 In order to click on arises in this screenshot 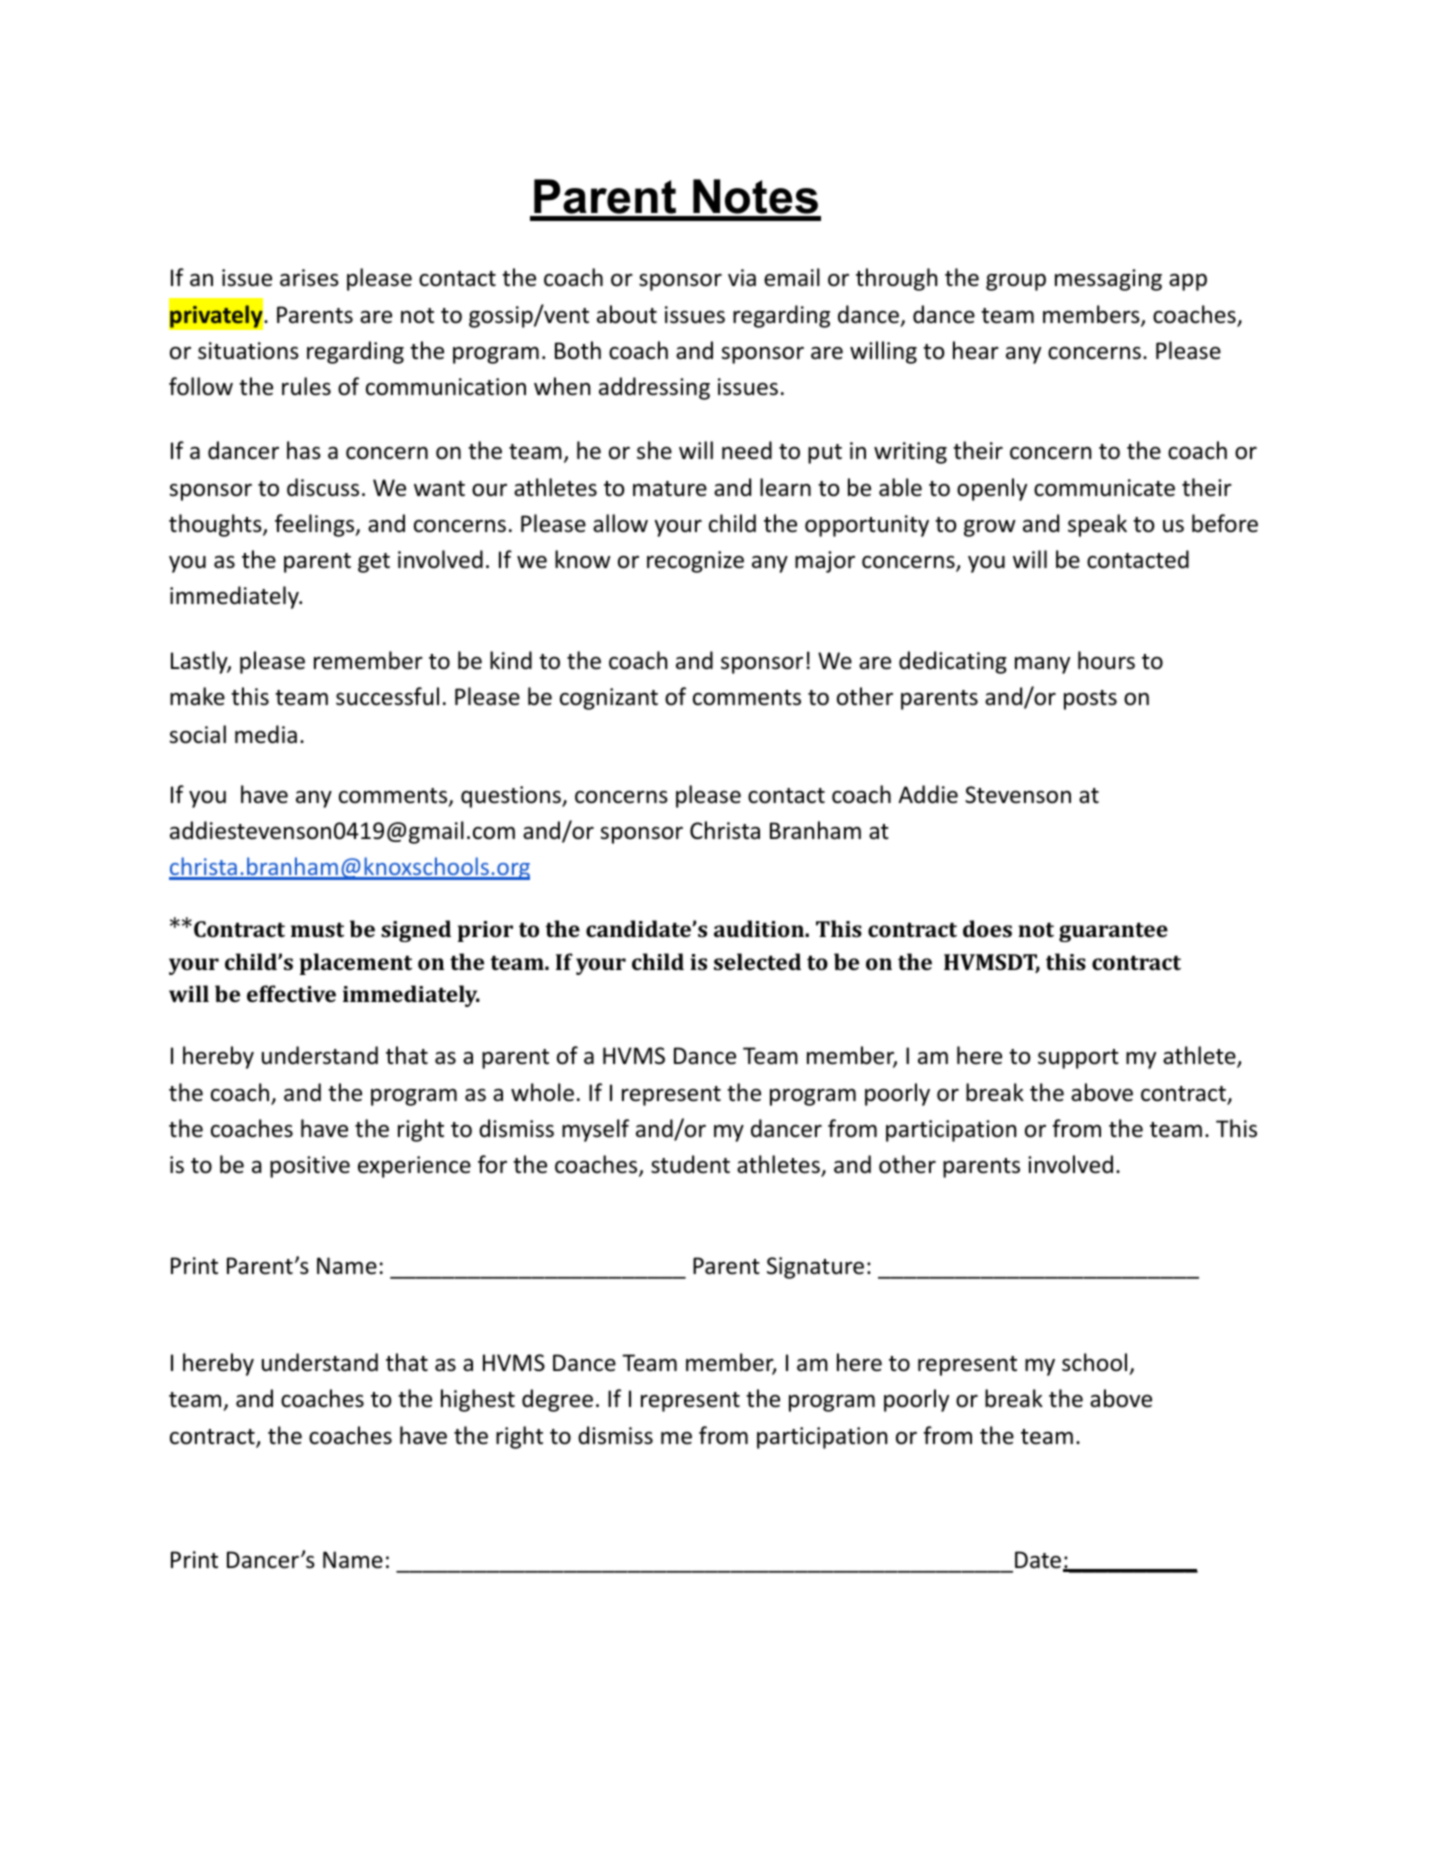, I will do `click(309, 278)`.
